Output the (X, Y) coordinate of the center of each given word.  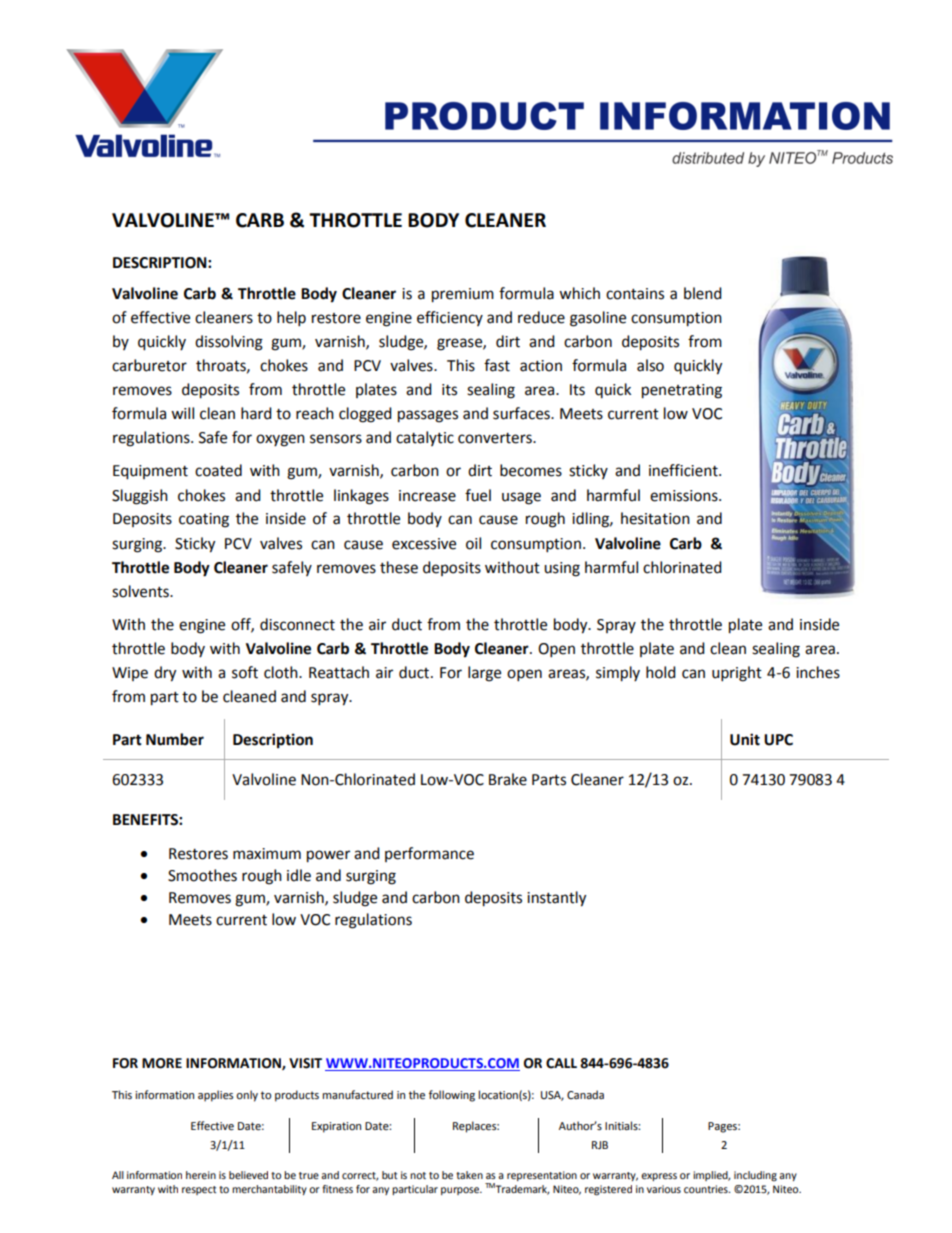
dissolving (229, 343)
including (755, 1176)
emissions (685, 496)
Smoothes (202, 875)
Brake (508, 779)
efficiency (450, 318)
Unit (745, 739)
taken (469, 1175)
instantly (556, 899)
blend (703, 293)
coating (204, 520)
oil (473, 543)
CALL (561, 1063)
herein (201, 1175)
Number (175, 739)
